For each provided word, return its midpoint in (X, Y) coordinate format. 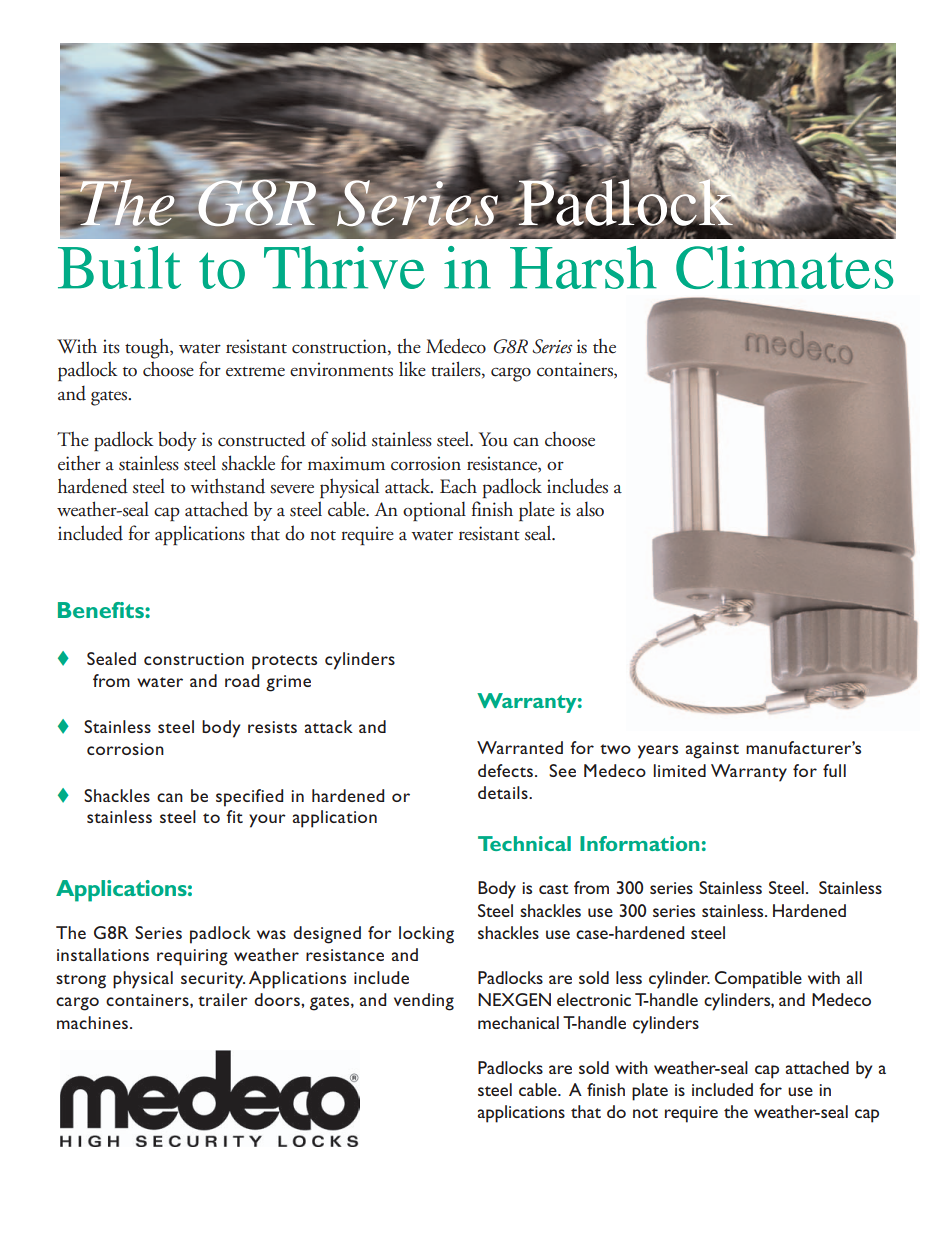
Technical (524, 843)
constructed (262, 439)
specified (249, 798)
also (590, 509)
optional (434, 511)
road (242, 680)
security (213, 980)
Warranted (520, 747)
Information (639, 843)
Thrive (344, 267)
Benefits (102, 610)
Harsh (583, 267)
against (712, 750)
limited (679, 770)
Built (119, 267)
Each (458, 486)
